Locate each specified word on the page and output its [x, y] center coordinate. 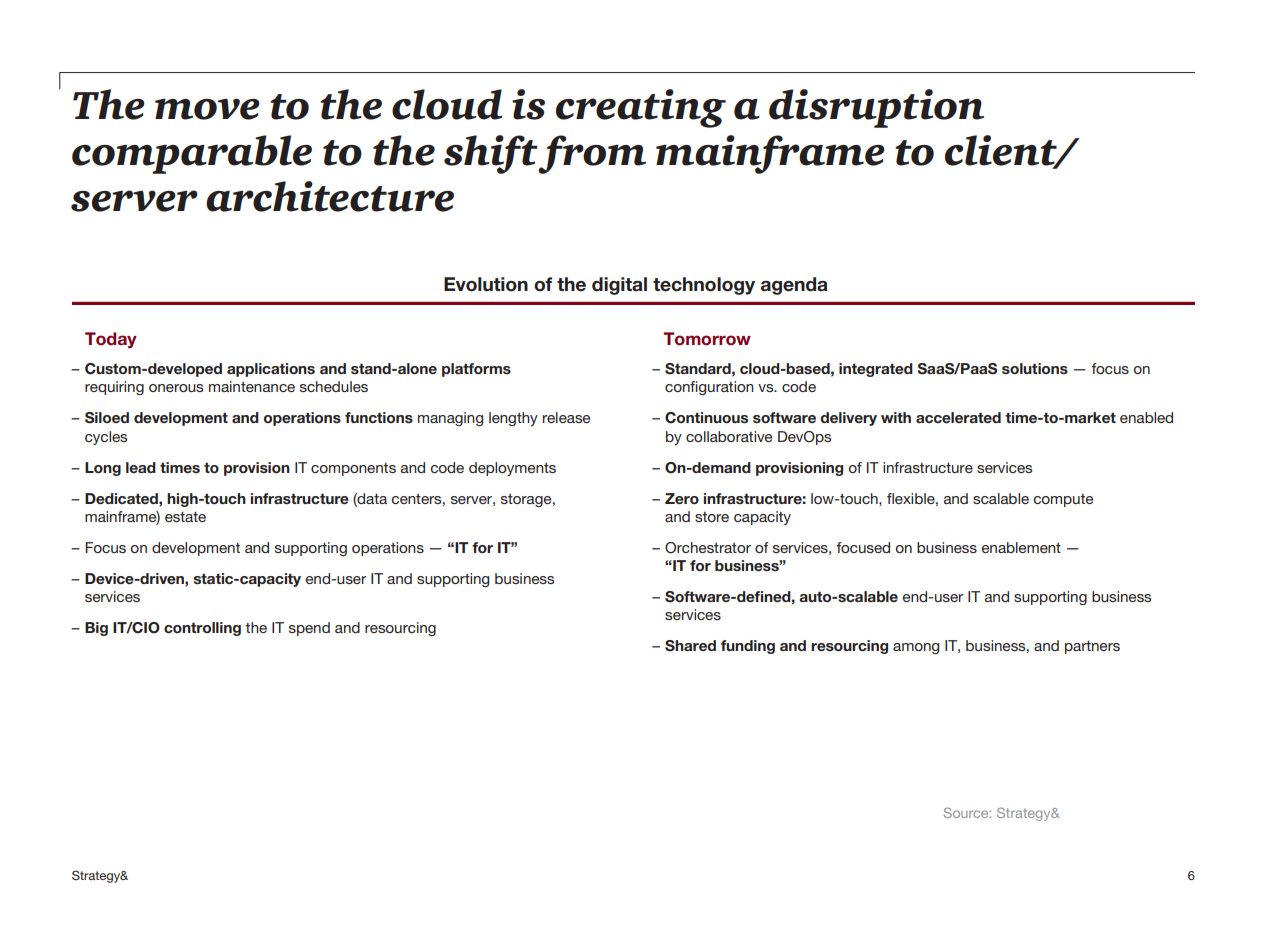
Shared [690, 646]
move [207, 109]
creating [641, 108]
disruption [876, 108]
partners [1092, 647]
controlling [202, 629]
